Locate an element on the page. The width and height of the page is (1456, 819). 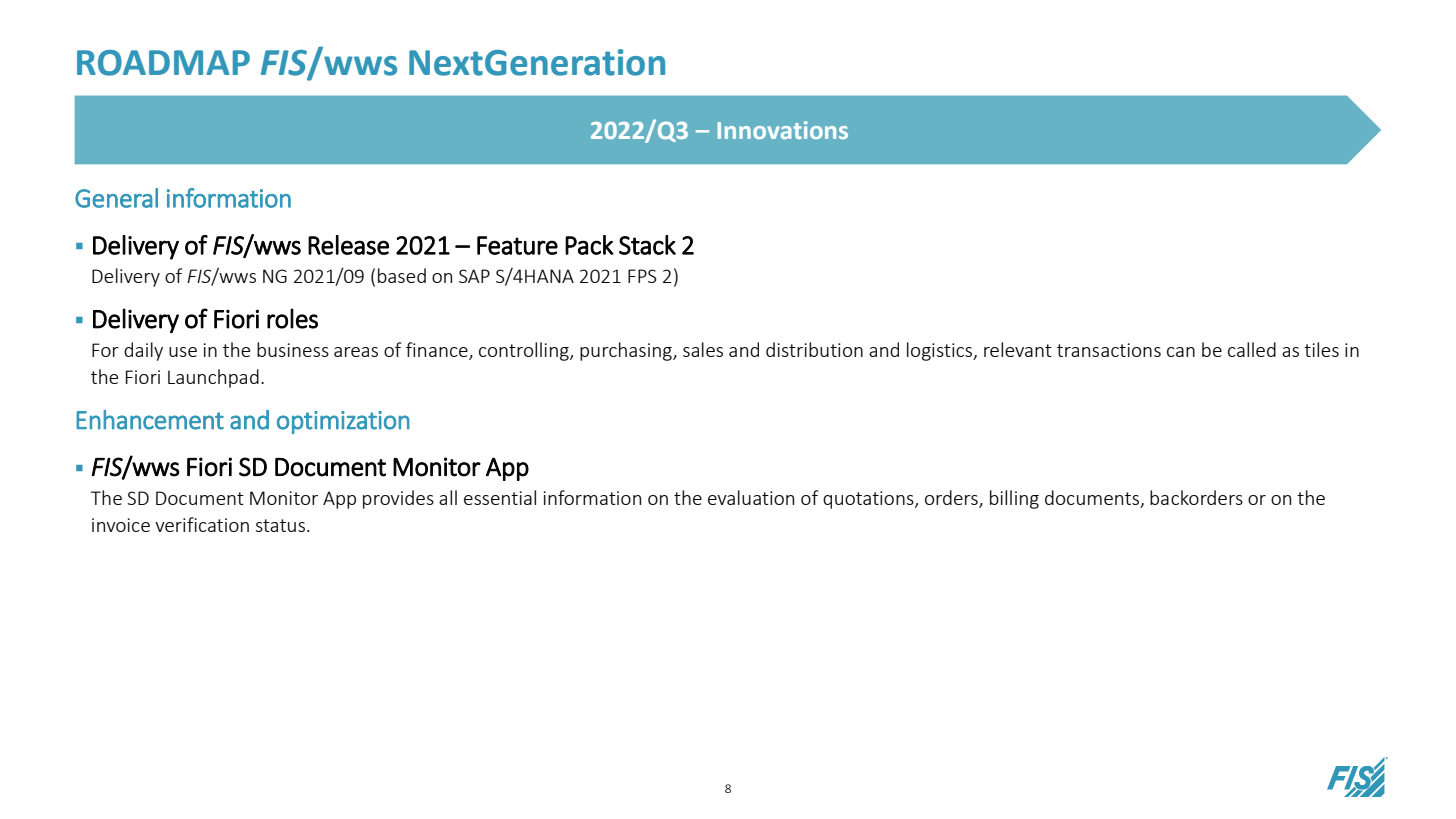
Stack is located at coordinates (647, 245).
